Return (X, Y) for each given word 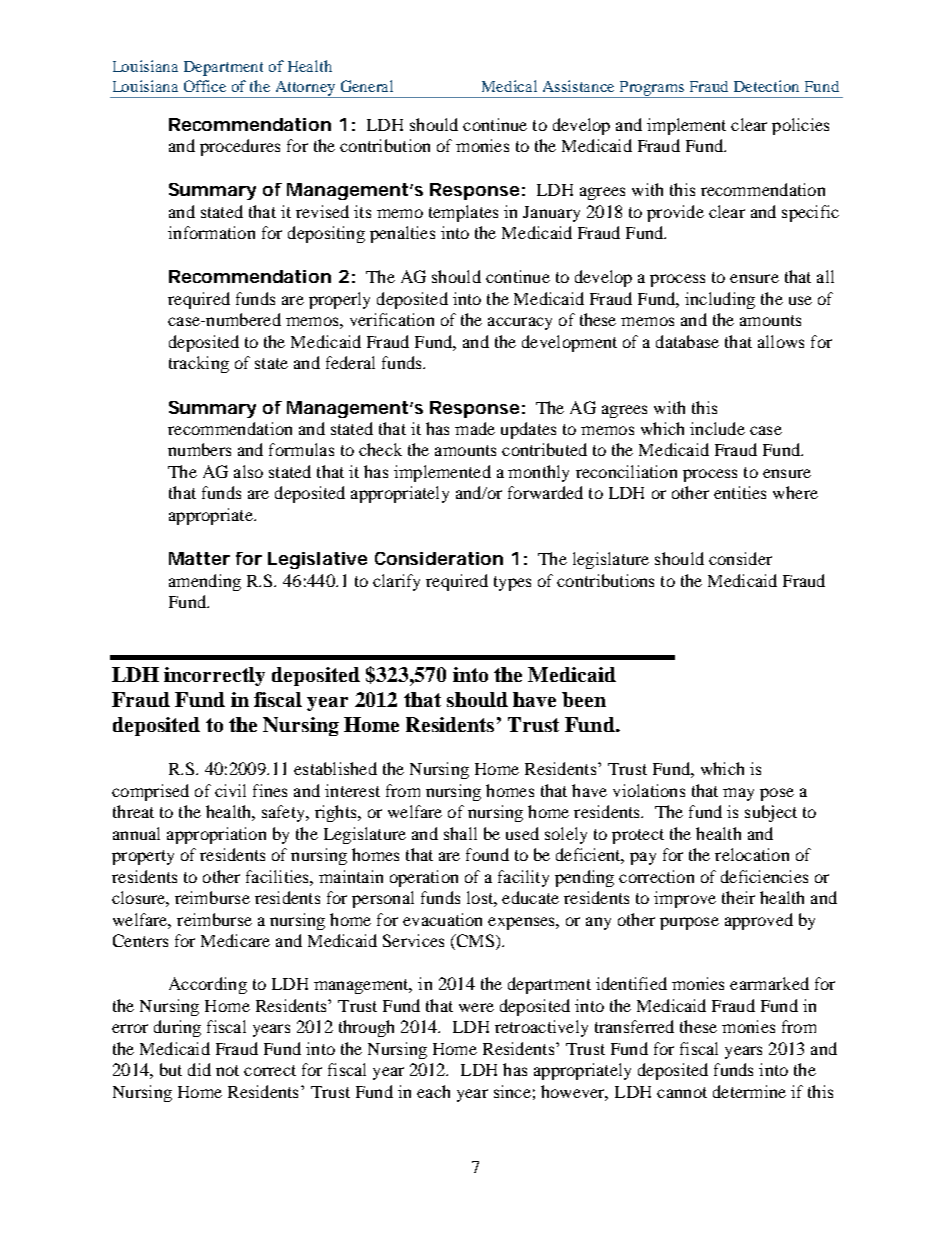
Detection (766, 86)
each (433, 1091)
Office (205, 86)
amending (205, 582)
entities (740, 492)
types (512, 583)
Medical (509, 86)
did (199, 1069)
